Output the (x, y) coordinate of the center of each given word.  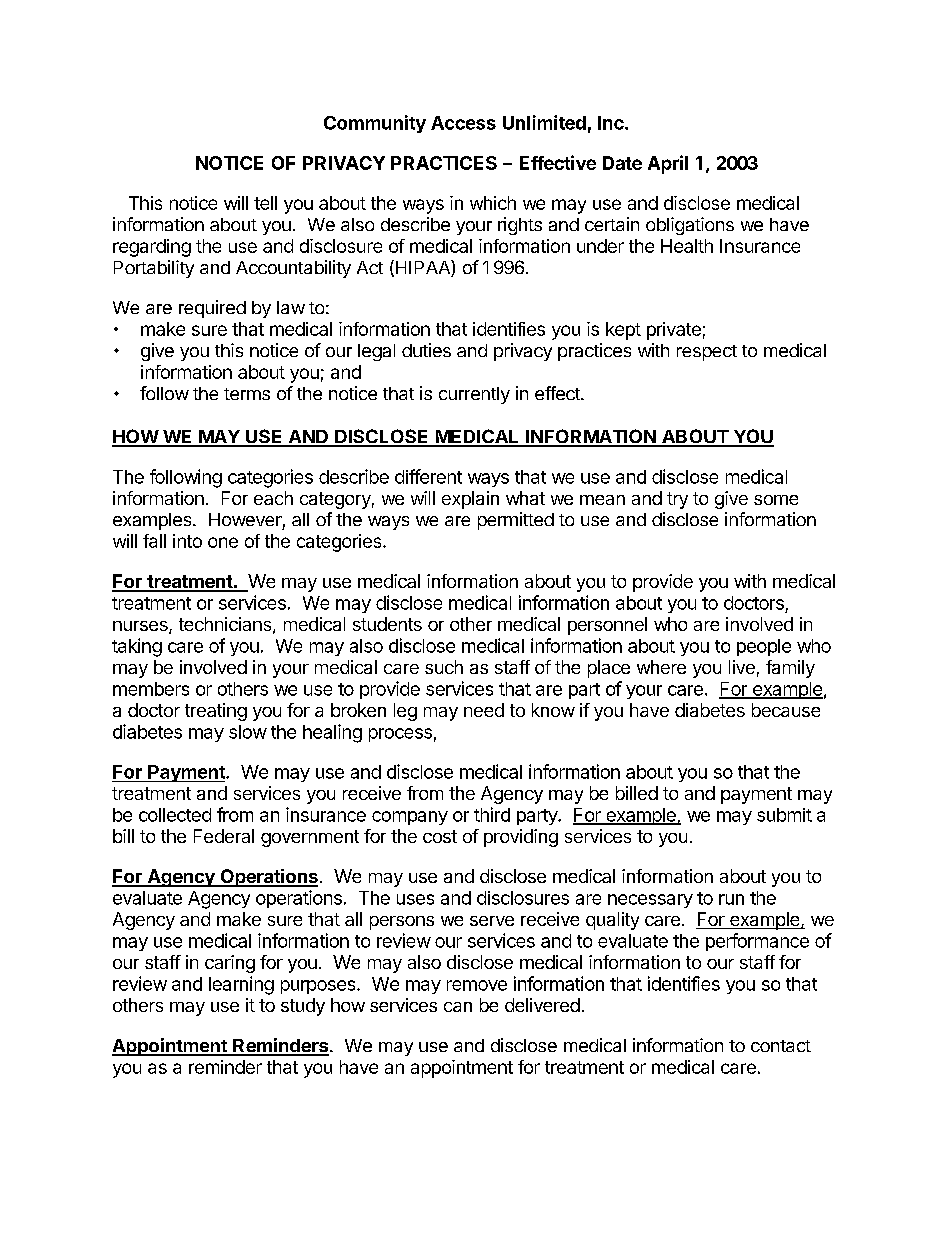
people (764, 647)
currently (474, 395)
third (492, 814)
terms (247, 394)
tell (265, 203)
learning (241, 985)
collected (175, 815)
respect (707, 353)
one (223, 542)
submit (784, 815)
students (387, 624)
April (668, 164)
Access (463, 123)
